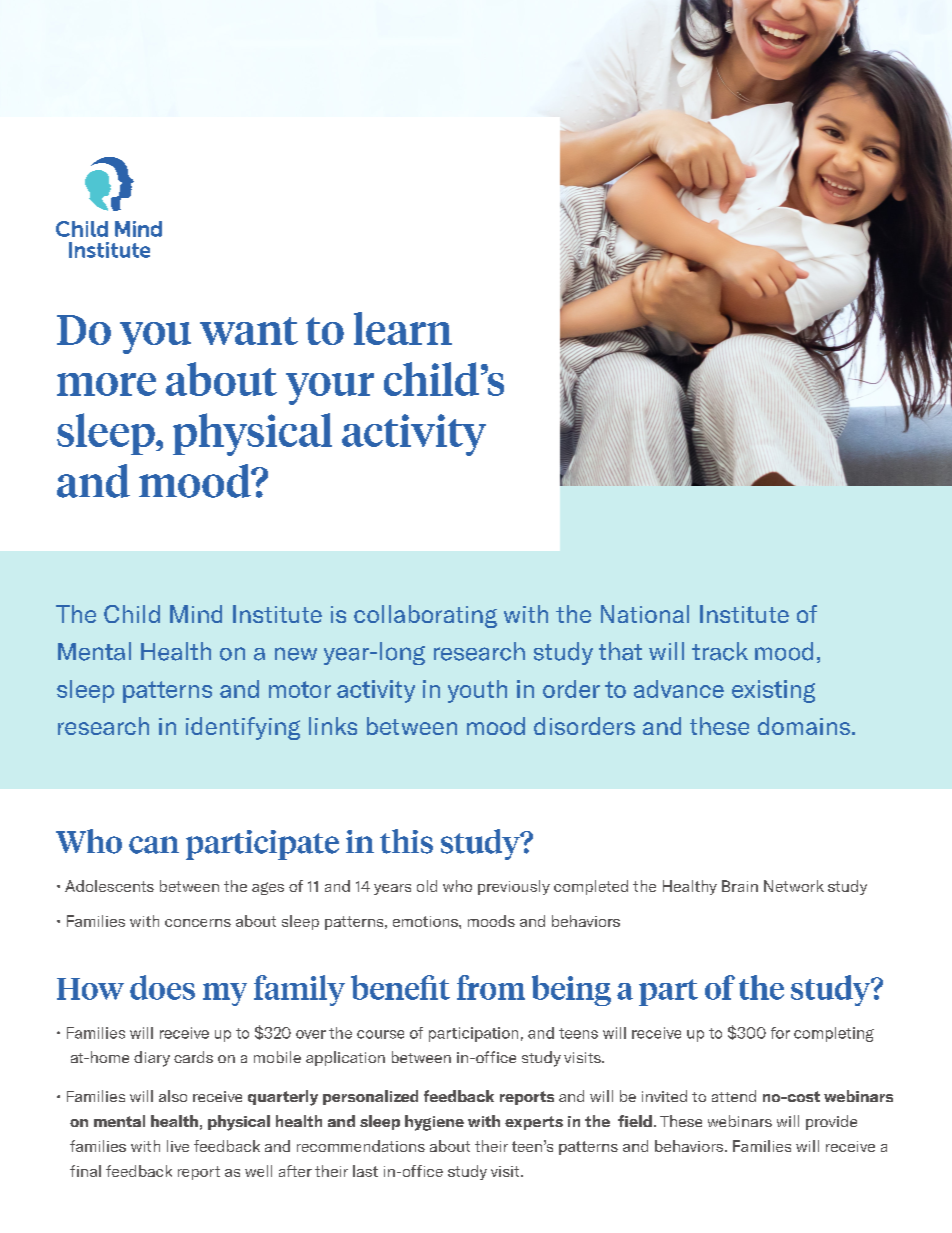  I want to click on live, so click(178, 1146).
